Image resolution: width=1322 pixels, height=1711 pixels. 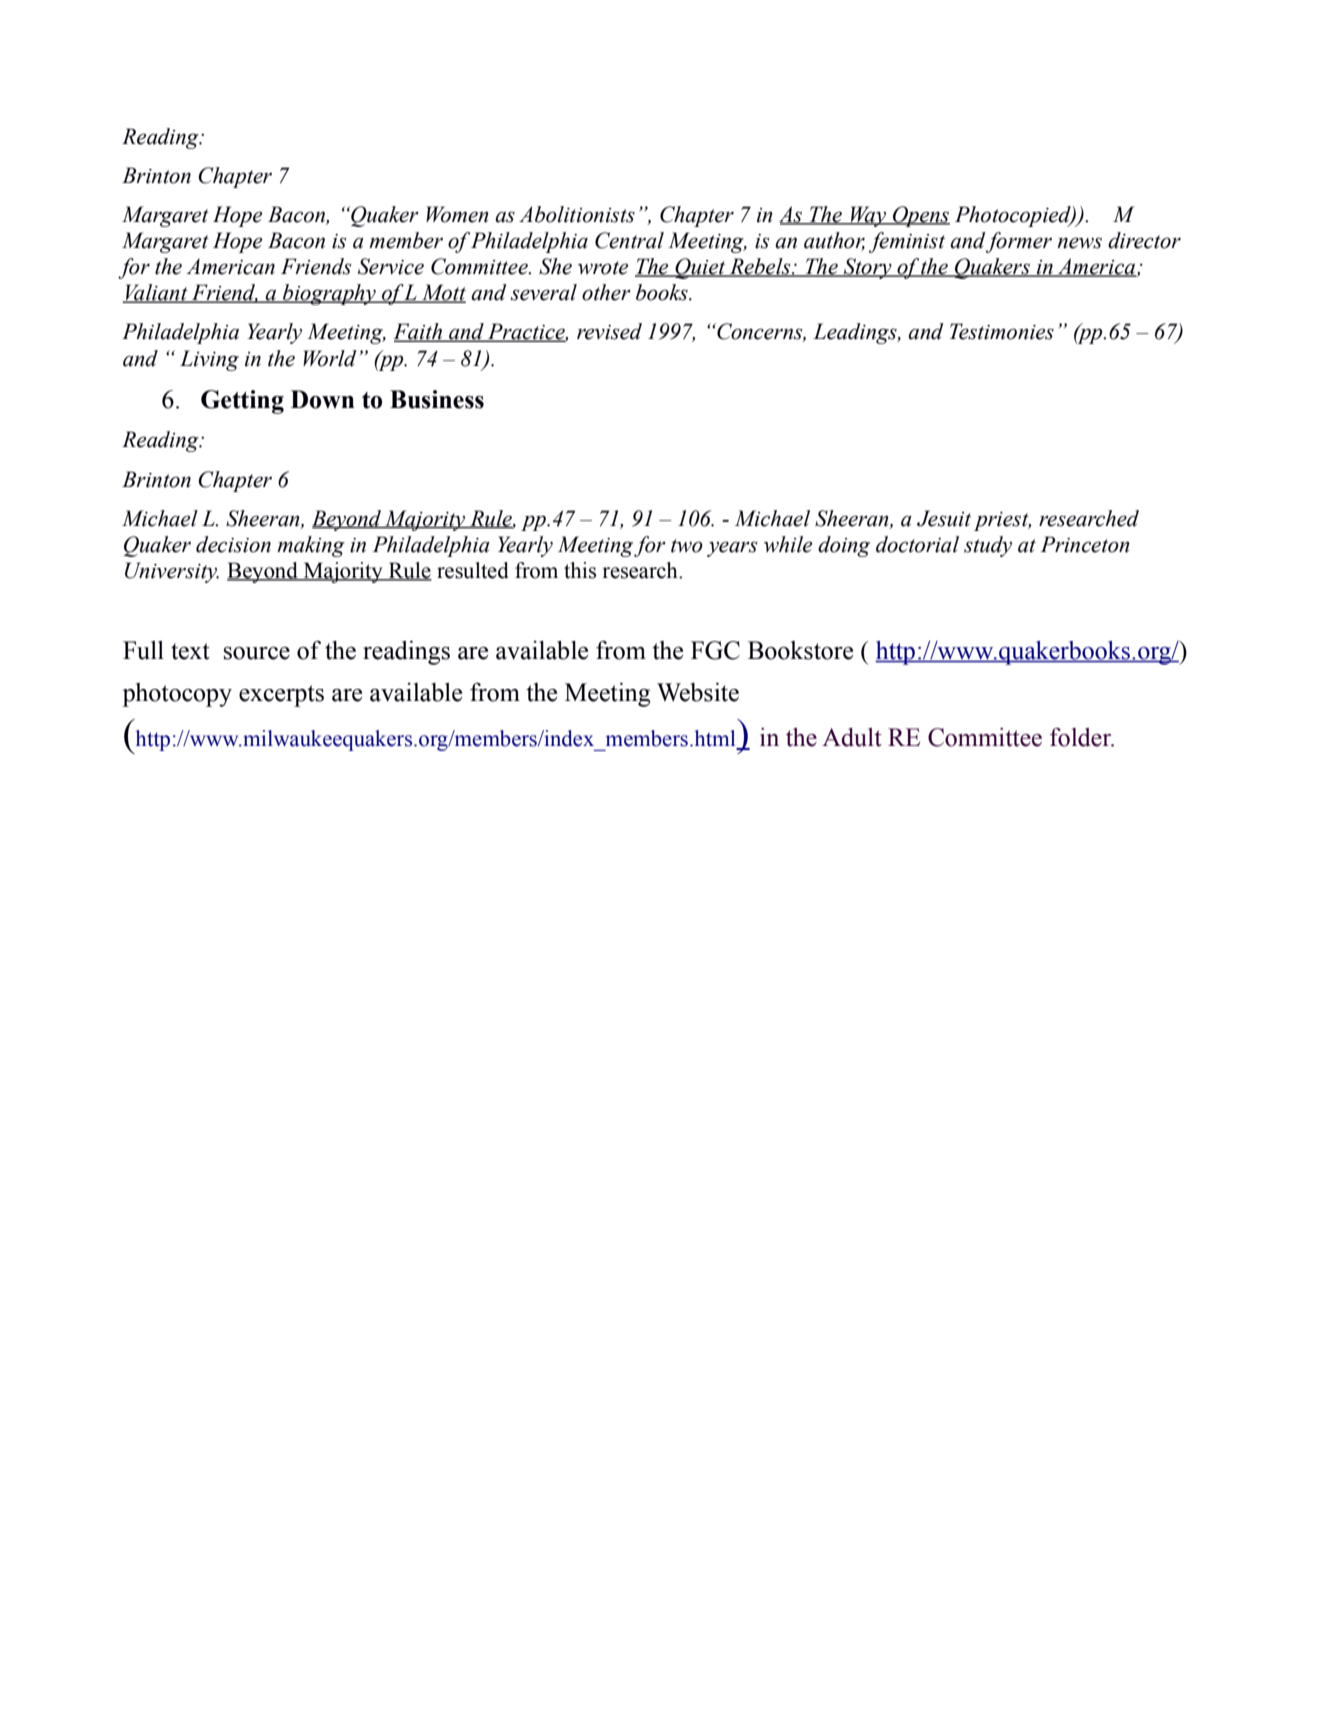 What do you see at coordinates (391, 266) in the screenshot?
I see `Service` at bounding box center [391, 266].
